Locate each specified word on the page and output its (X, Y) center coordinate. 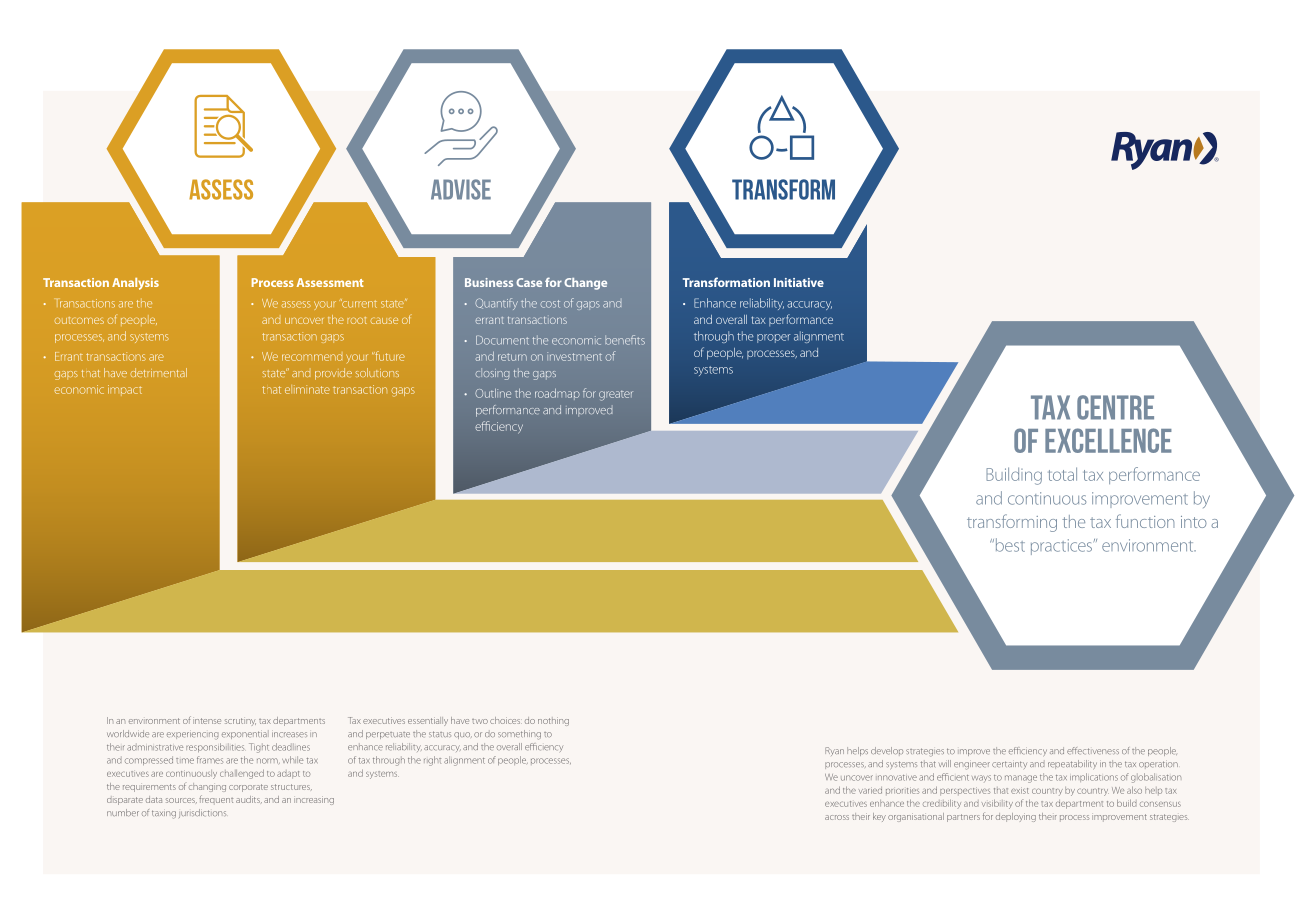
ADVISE (461, 189)
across (837, 817)
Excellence (1108, 440)
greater (616, 396)
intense (207, 721)
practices (1063, 547)
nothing (553, 721)
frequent (216, 799)
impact (125, 390)
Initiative (799, 282)
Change (585, 284)
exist (1020, 790)
